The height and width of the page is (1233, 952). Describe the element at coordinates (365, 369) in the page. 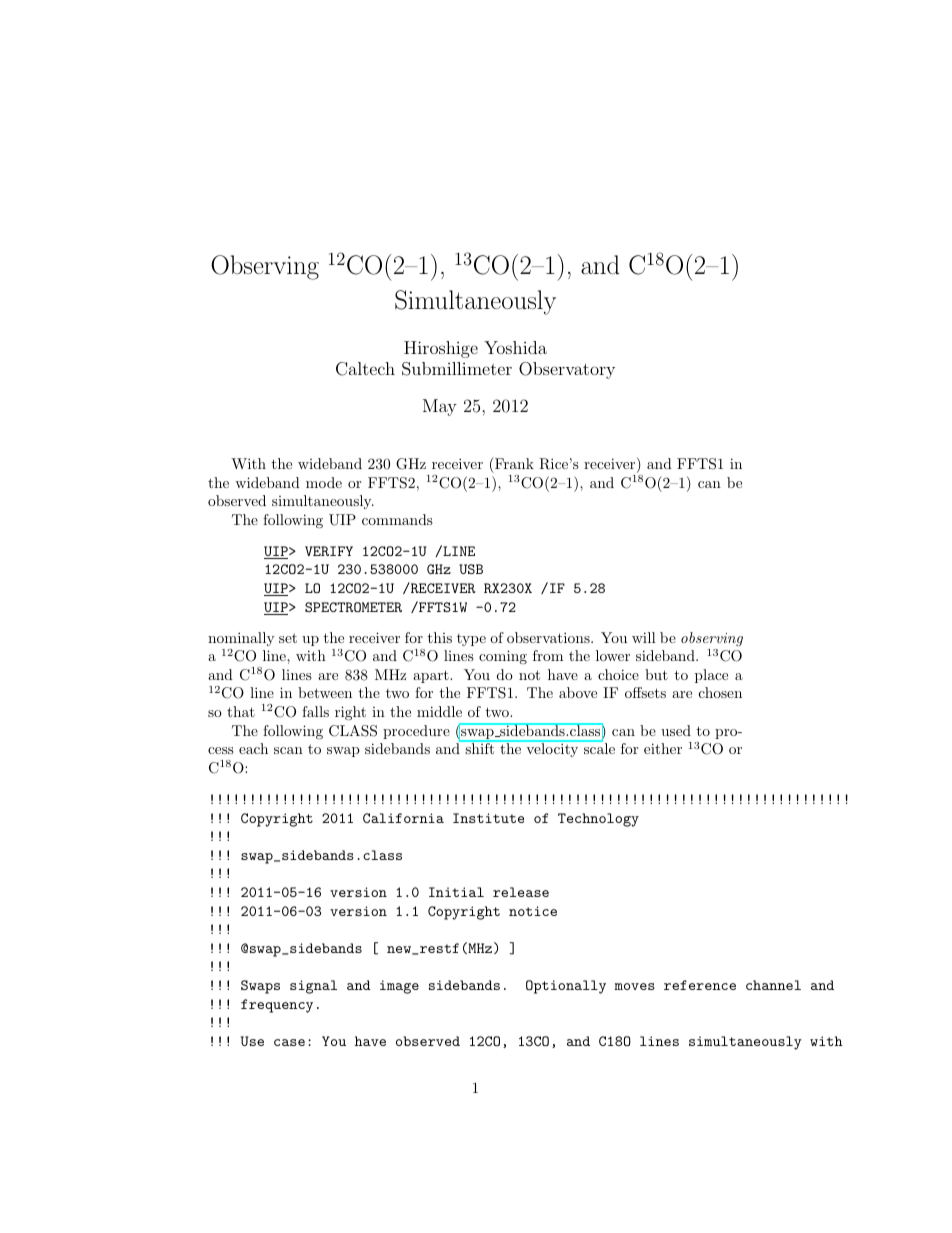

I see `Caltech` at that location.
